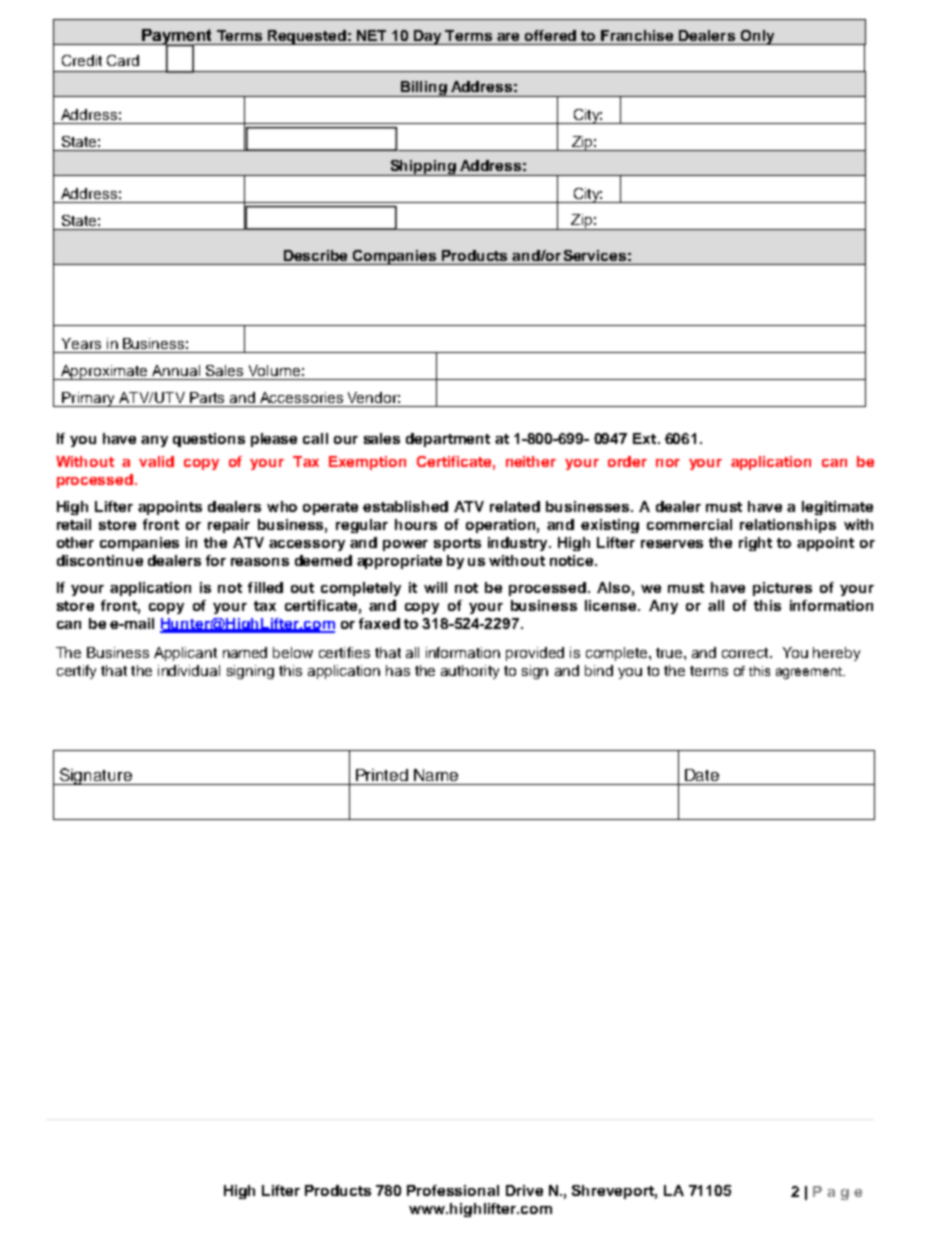 Image resolution: width=952 pixels, height=1233 pixels. I want to click on Payment, so click(176, 38).
